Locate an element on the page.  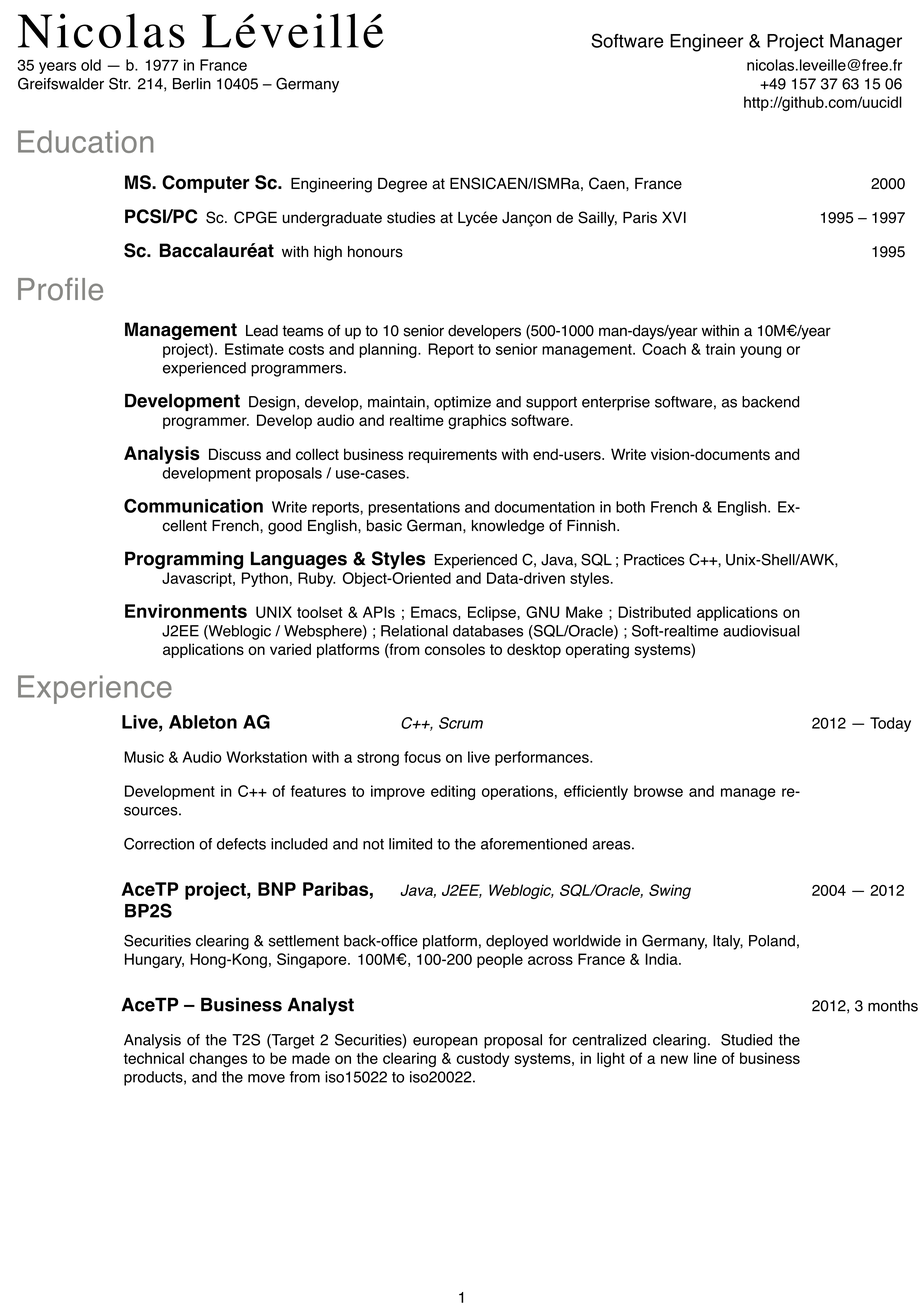
technical is located at coordinates (154, 1058).
